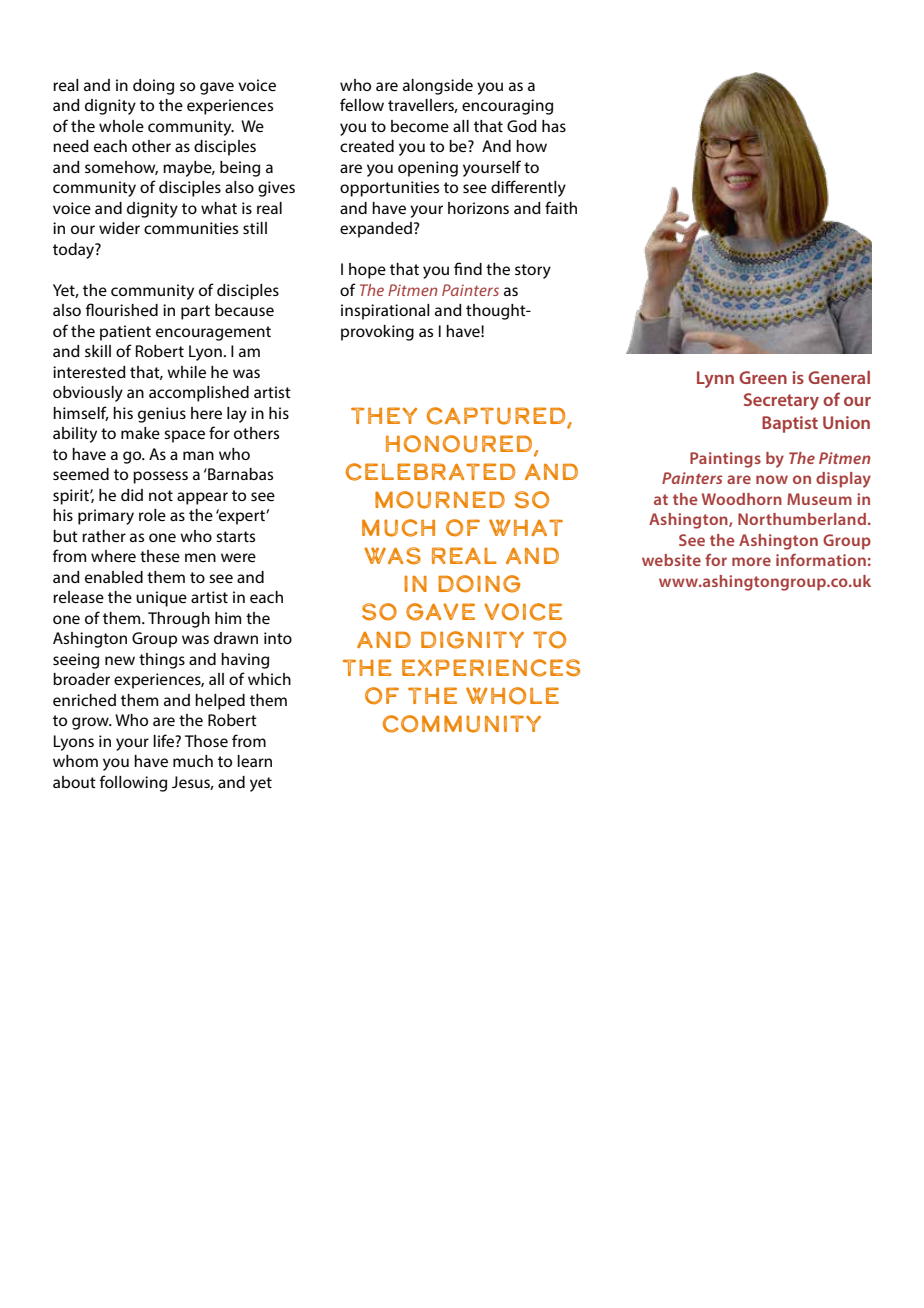 Image resolution: width=924 pixels, height=1308 pixels. I want to click on Baptist, so click(790, 424).
